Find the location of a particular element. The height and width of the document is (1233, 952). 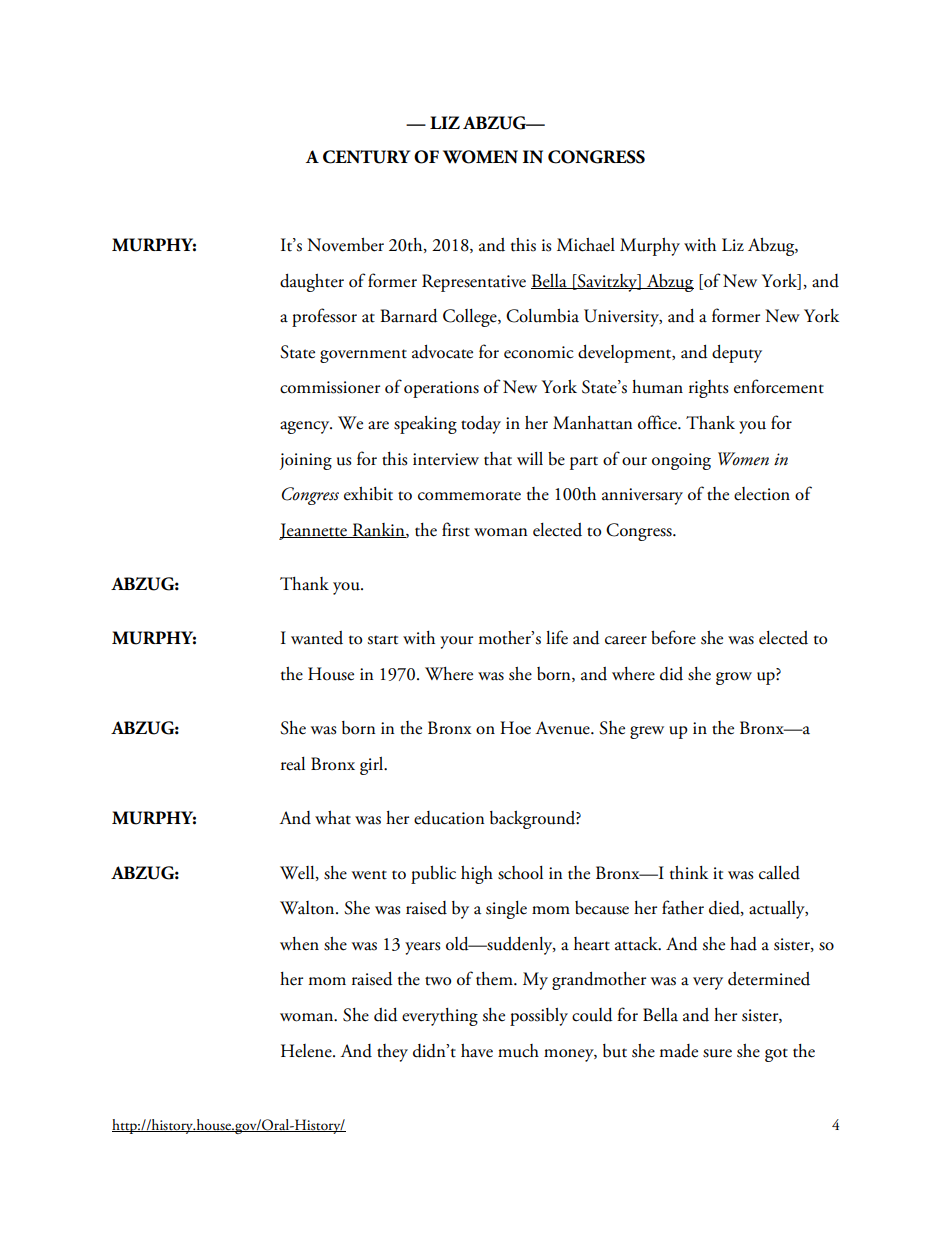

start is located at coordinates (383, 640).
